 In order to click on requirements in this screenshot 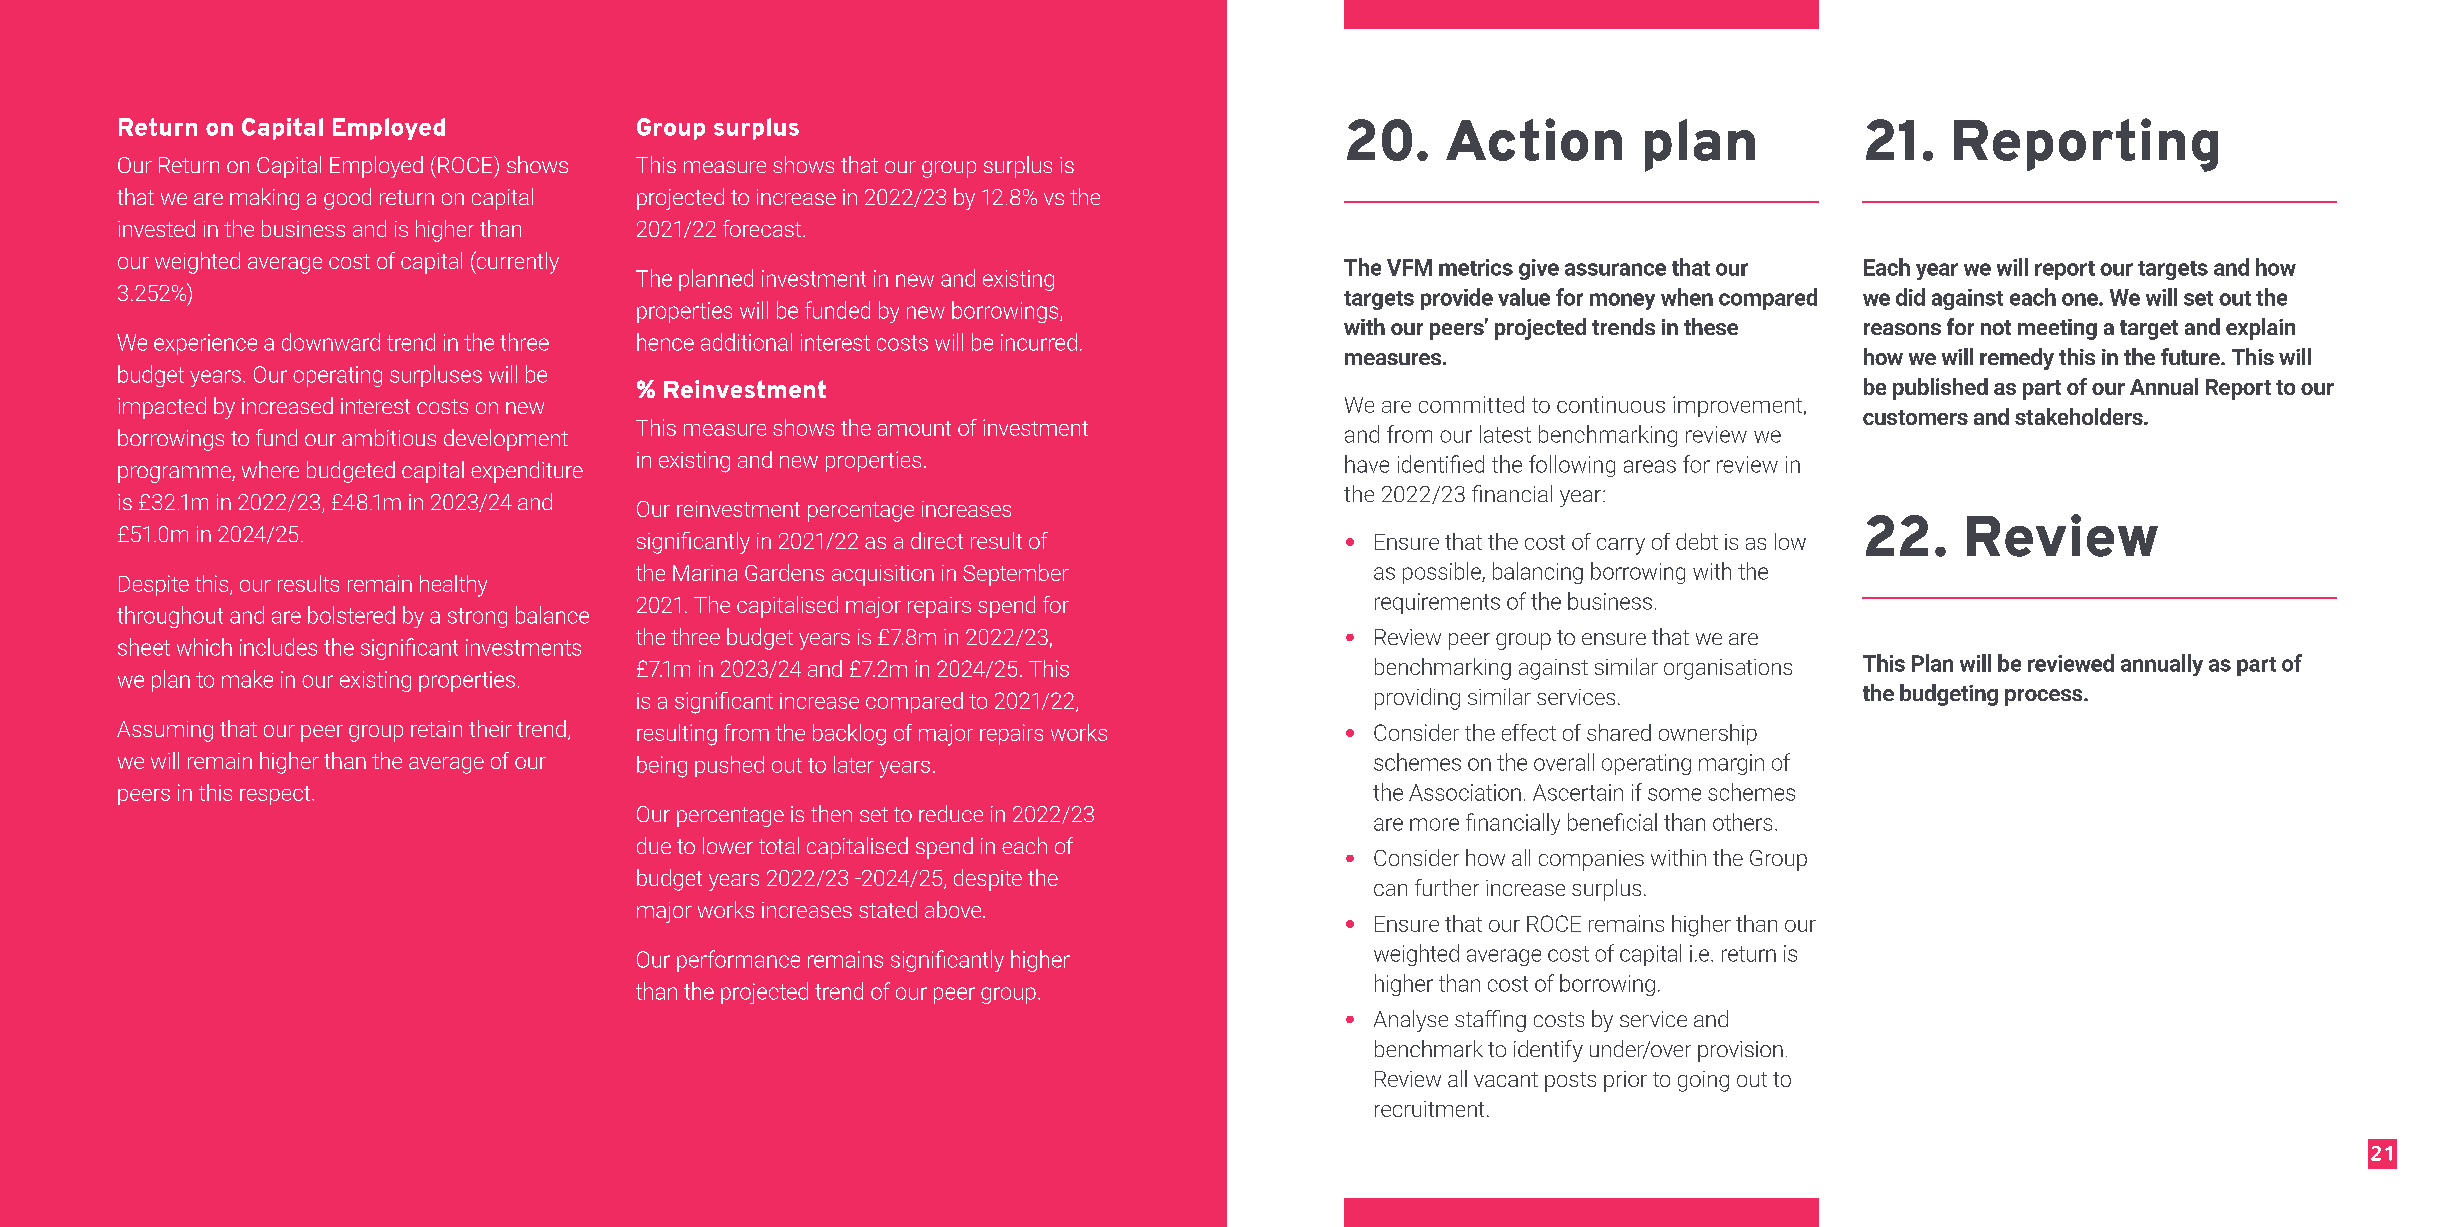, I will do `click(1437, 603)`.
